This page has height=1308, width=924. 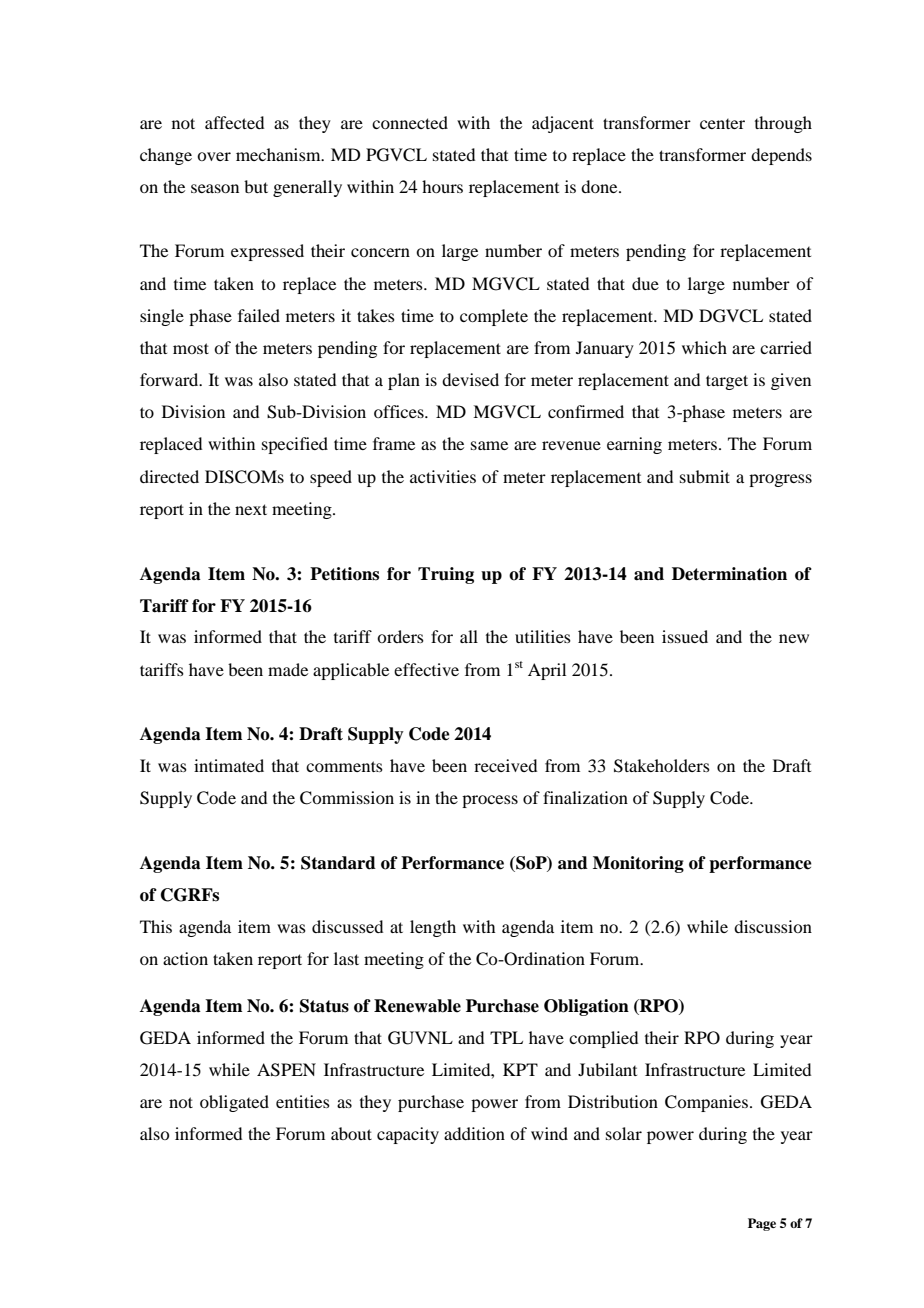 What do you see at coordinates (443, 476) in the page?
I see `activities` at bounding box center [443, 476].
